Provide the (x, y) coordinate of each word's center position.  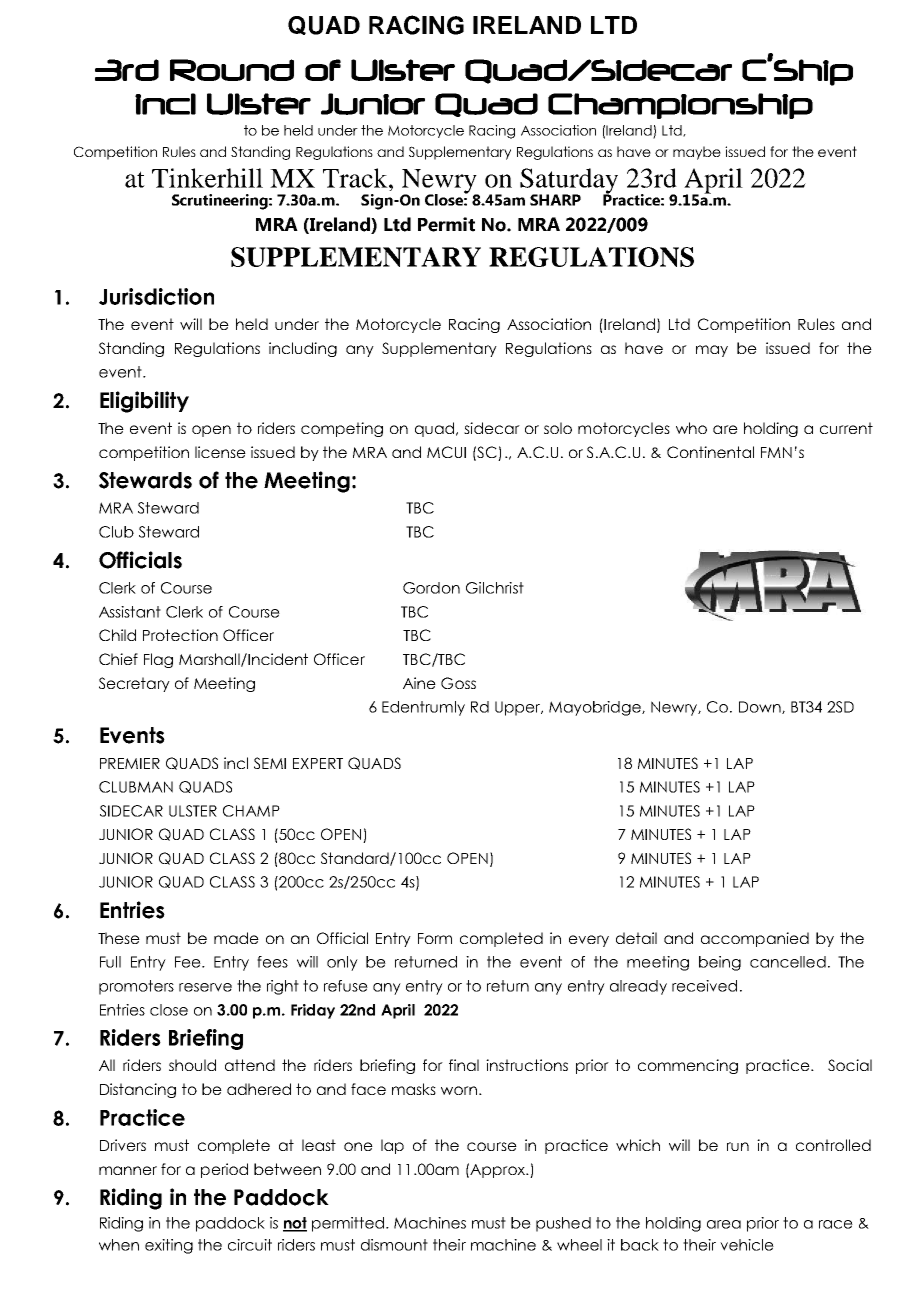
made (236, 938)
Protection (180, 635)
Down (761, 707)
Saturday (569, 182)
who (691, 428)
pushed (563, 1224)
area (724, 1224)
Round (232, 70)
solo (558, 428)
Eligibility (144, 402)
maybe (697, 153)
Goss (458, 683)
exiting (169, 1246)
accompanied (755, 939)
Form (435, 938)
